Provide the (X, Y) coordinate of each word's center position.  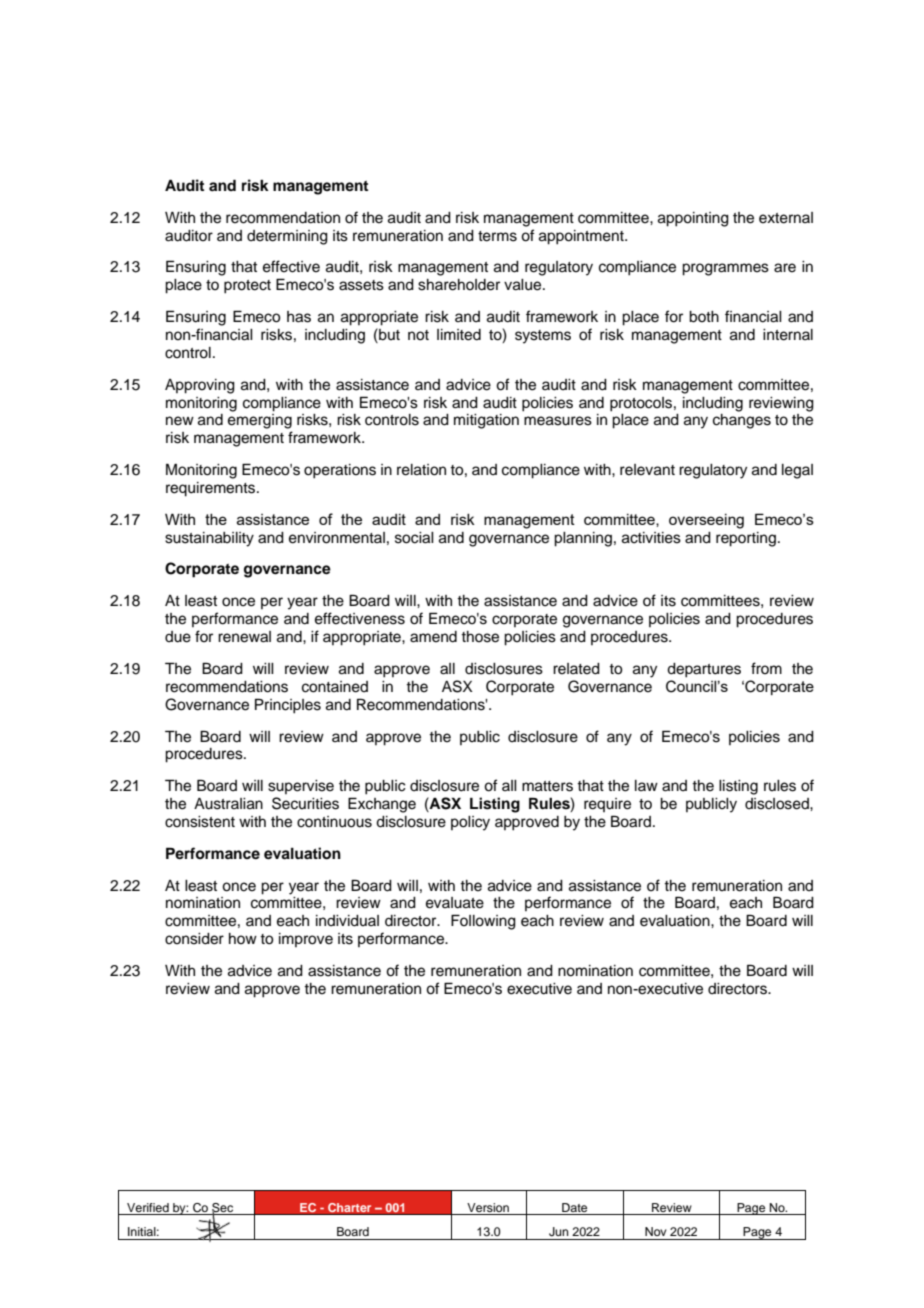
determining (287, 237)
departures (704, 670)
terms (497, 236)
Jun (559, 1232)
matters (547, 786)
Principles (288, 706)
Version (488, 1209)
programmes (725, 269)
